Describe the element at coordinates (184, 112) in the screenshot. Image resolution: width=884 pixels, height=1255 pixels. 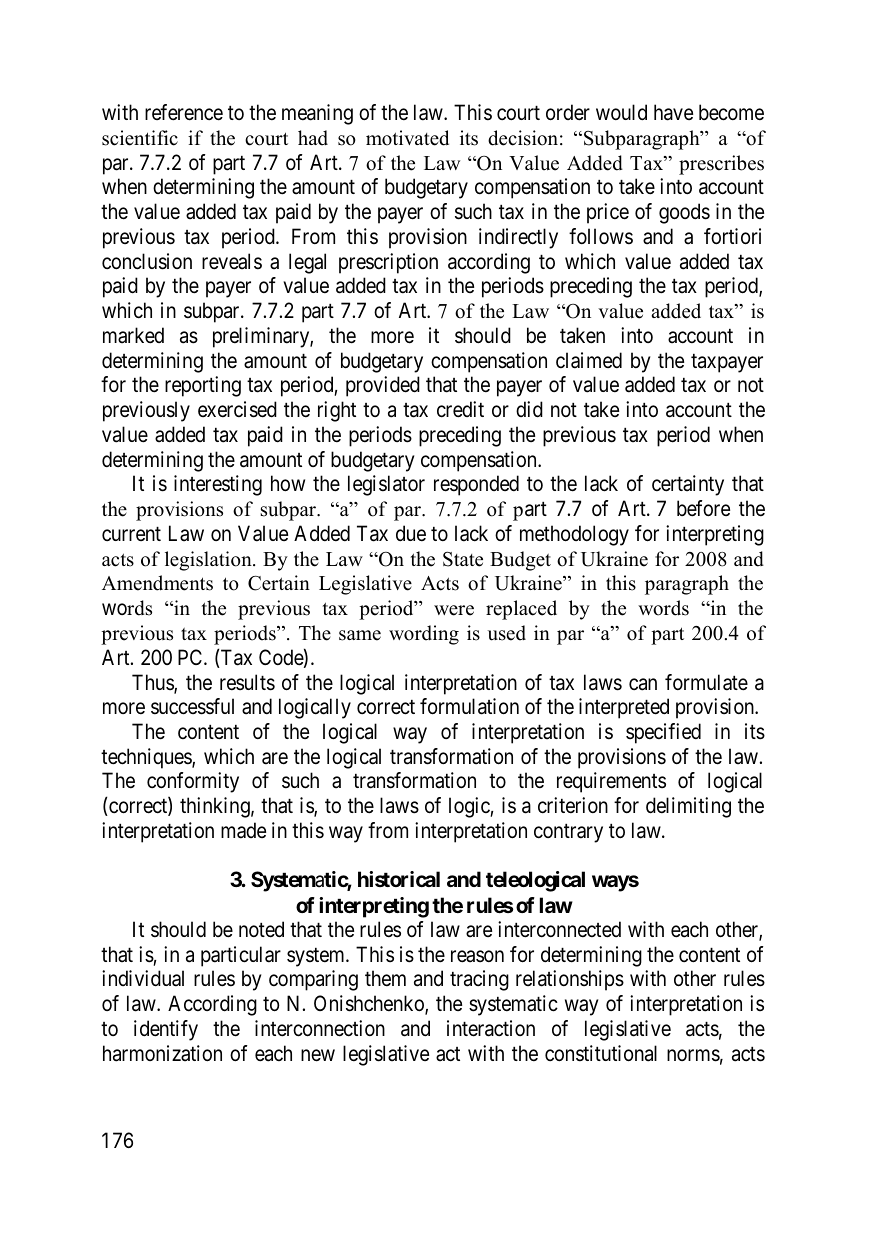
I see `reference` at that location.
